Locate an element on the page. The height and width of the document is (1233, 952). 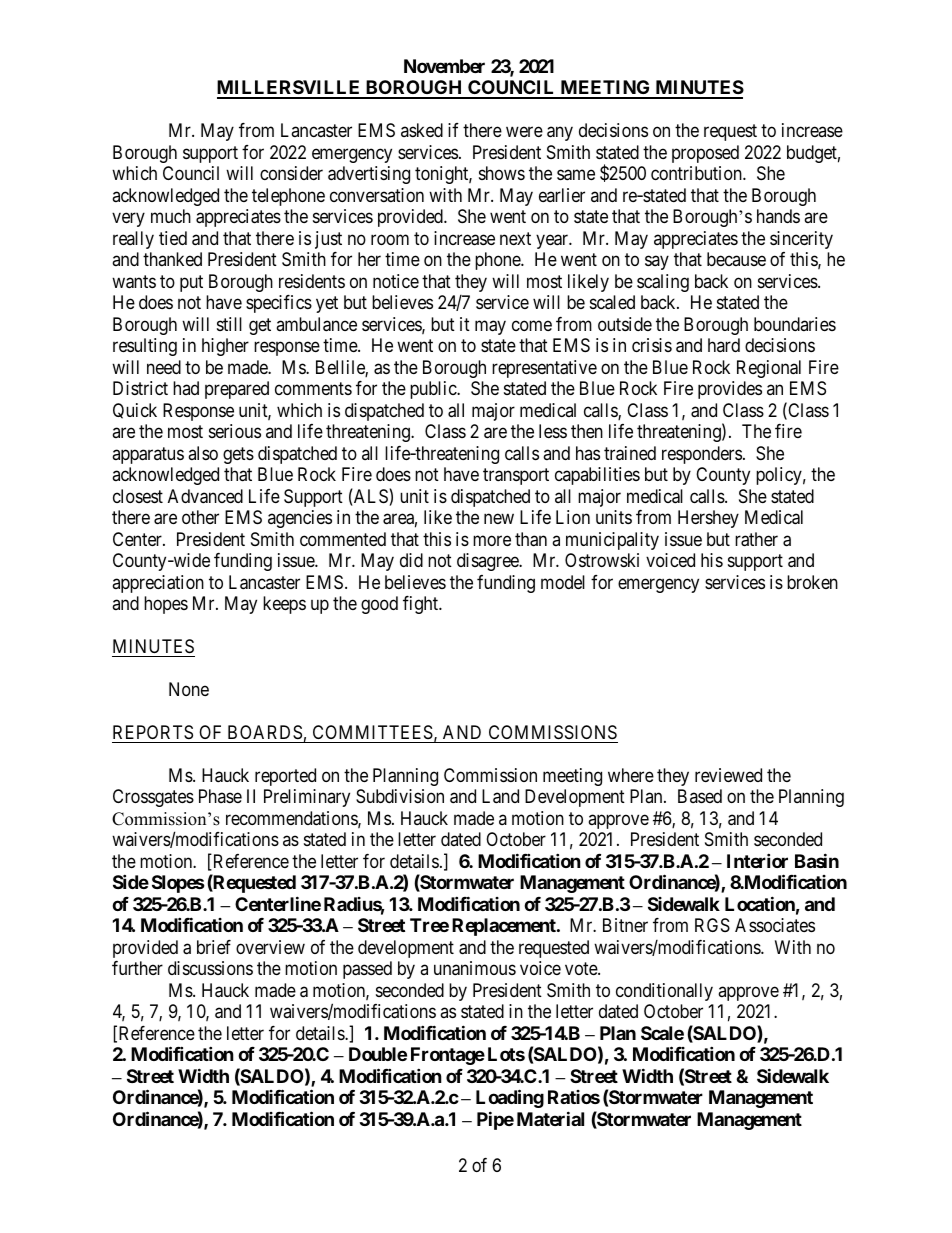
hopes is located at coordinates (166, 605).
